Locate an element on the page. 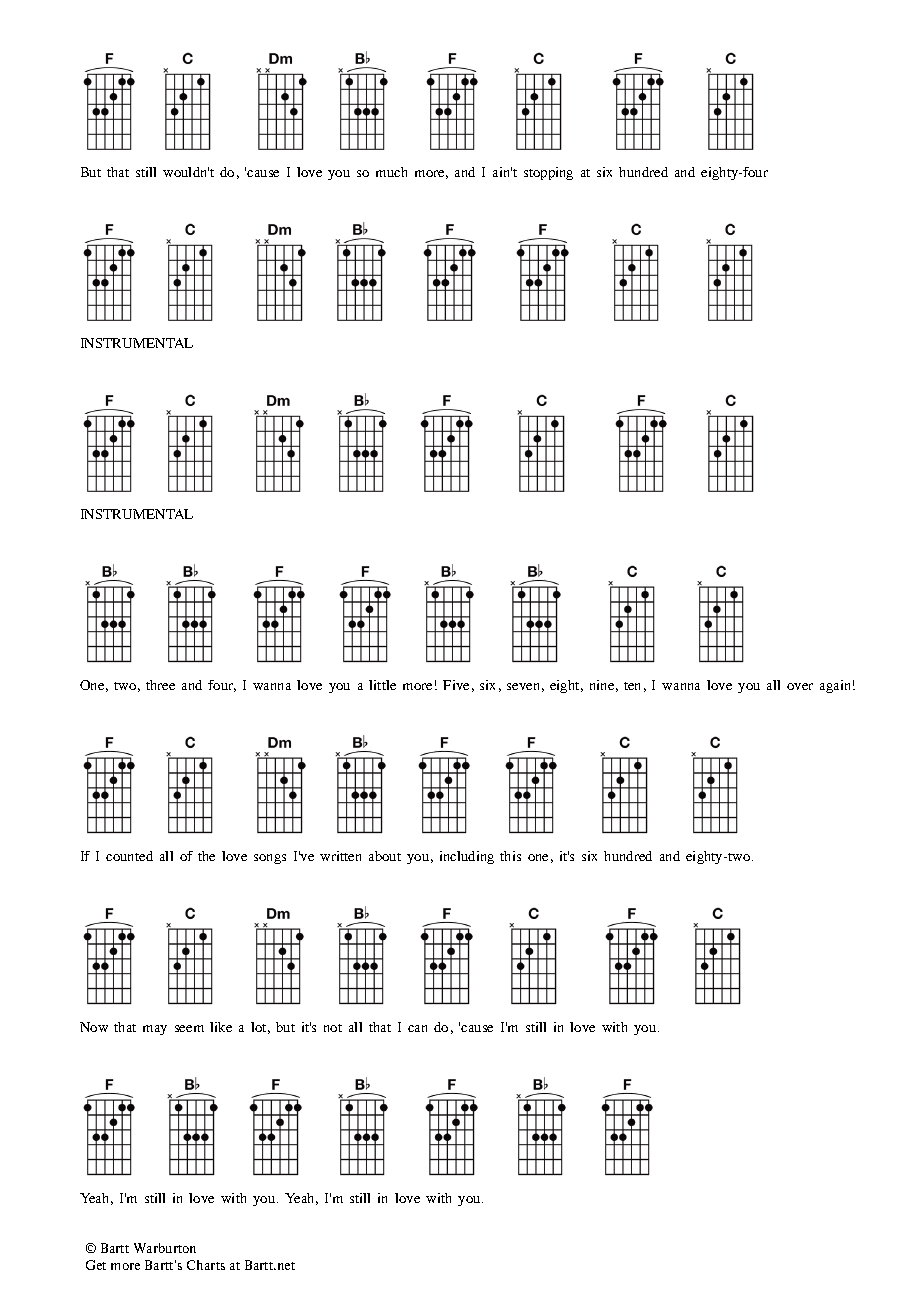 This image has width=924, height=1308. Warburton is located at coordinates (165, 1248).
